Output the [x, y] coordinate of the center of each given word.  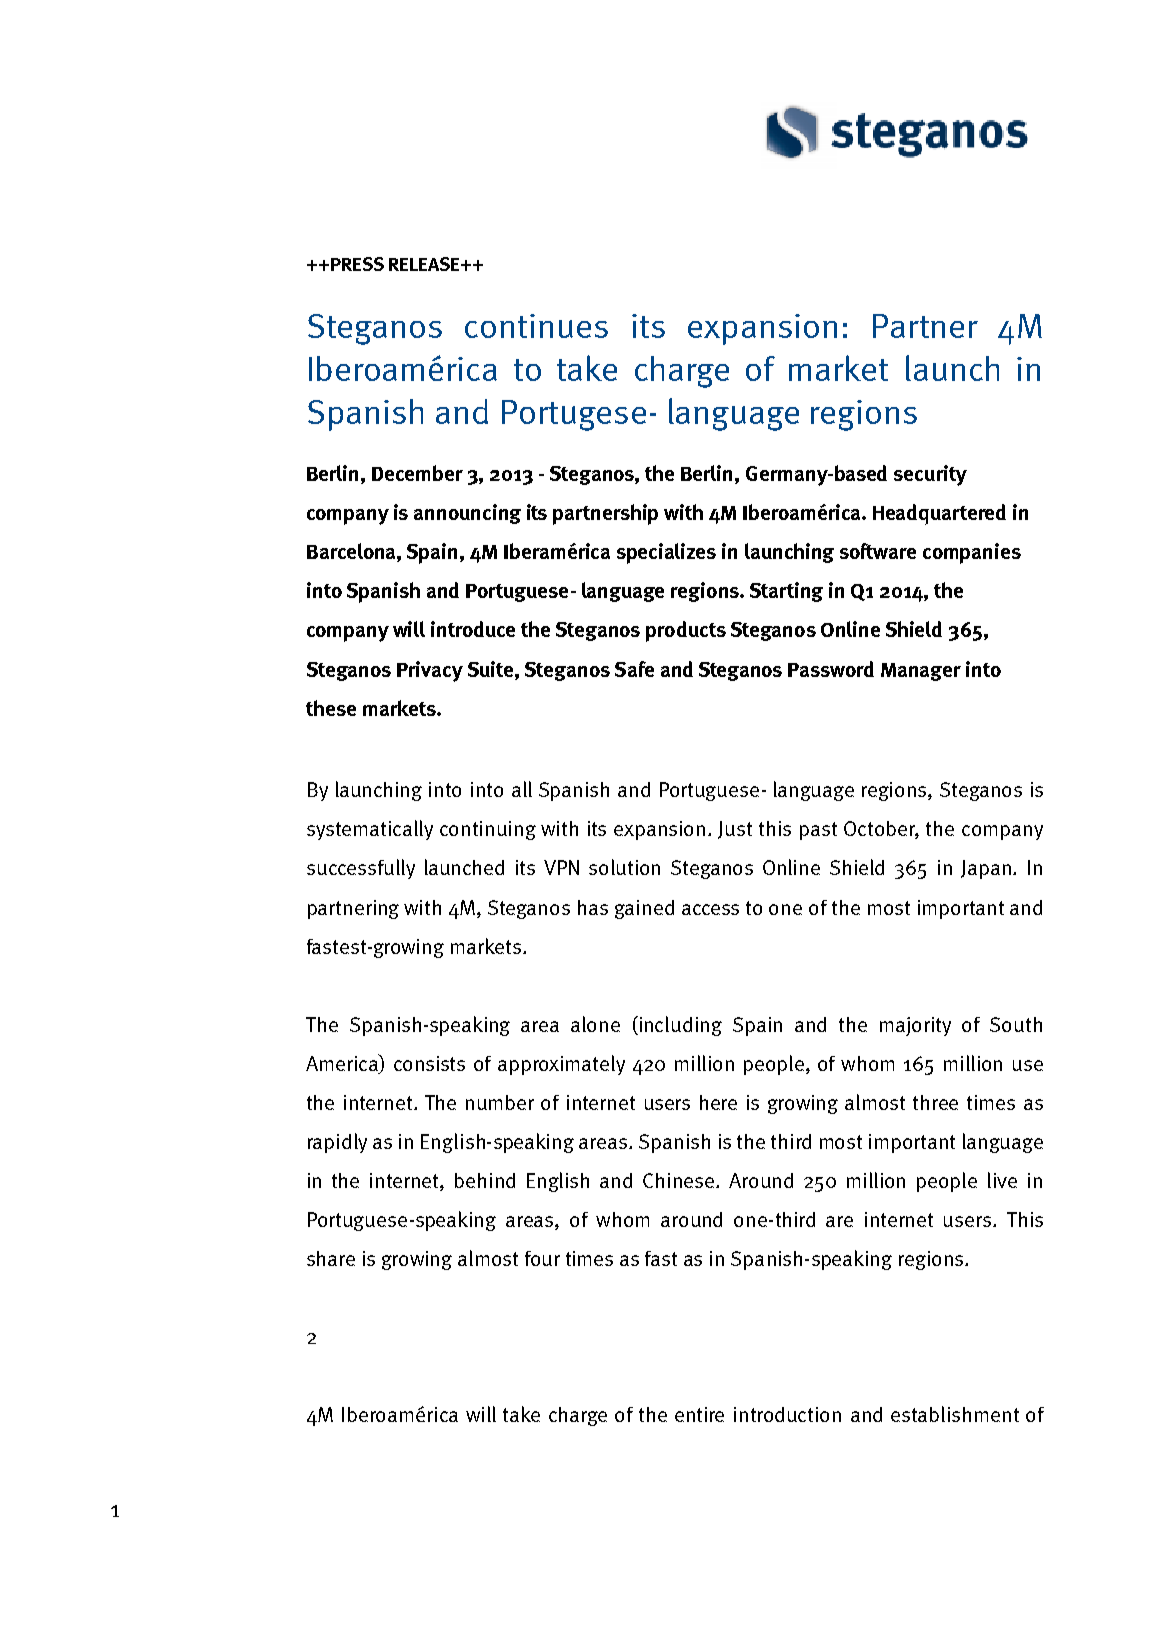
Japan [986, 869]
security [930, 475]
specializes [666, 553]
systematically [370, 830]
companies [972, 553]
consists [429, 1063]
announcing [467, 514]
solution [624, 867]
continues [536, 326]
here [718, 1102]
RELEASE [425, 264]
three [935, 1102]
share [331, 1258]
